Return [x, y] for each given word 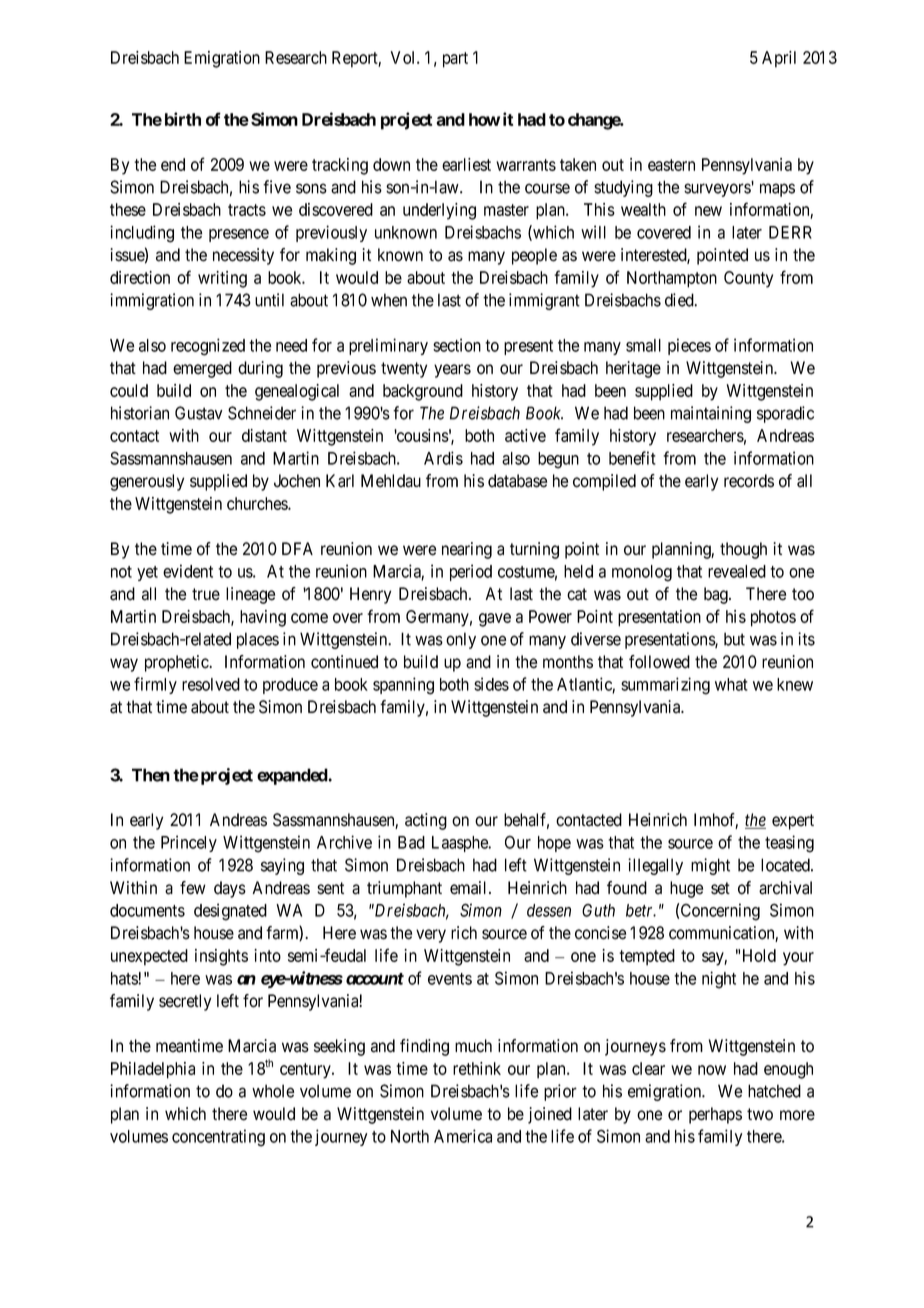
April [779, 59]
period [471, 572]
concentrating [218, 1138]
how [484, 119]
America [463, 1136]
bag [717, 595]
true [206, 594]
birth [183, 119]
